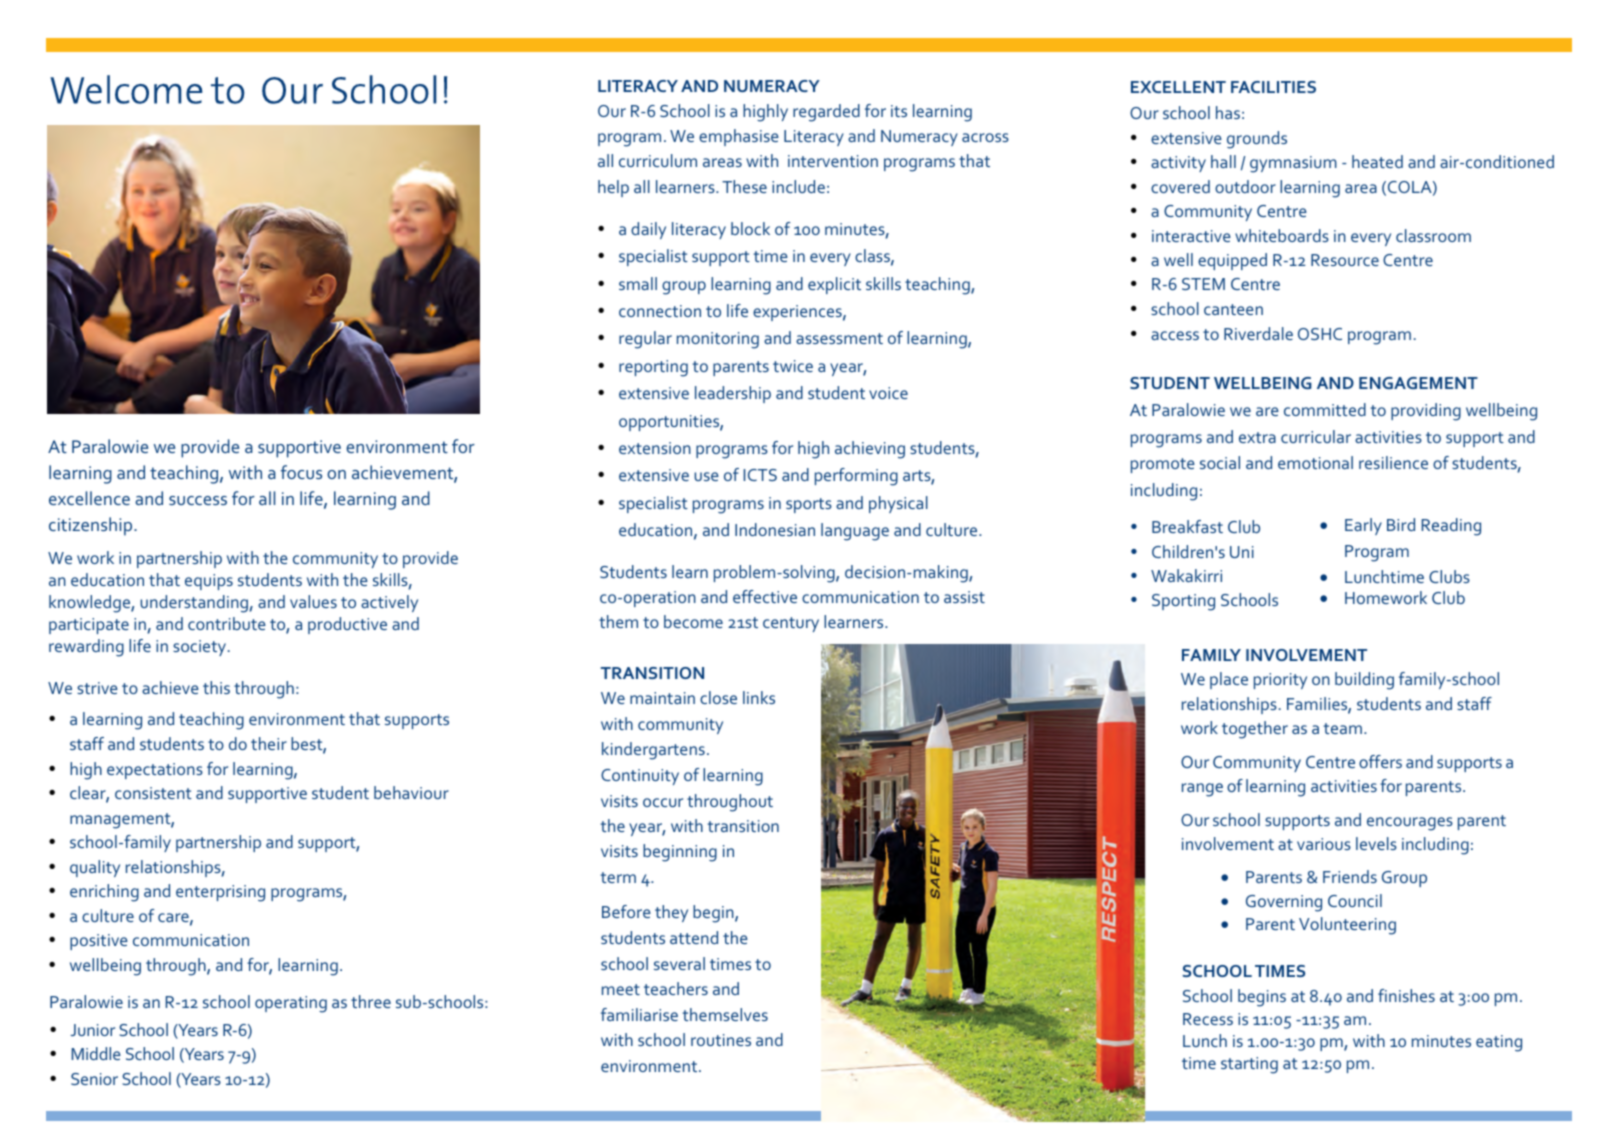 Image resolution: width=1618 pixels, height=1144 pixels. Describe the element at coordinates (1257, 140) in the document. I see `grounds` at that location.
